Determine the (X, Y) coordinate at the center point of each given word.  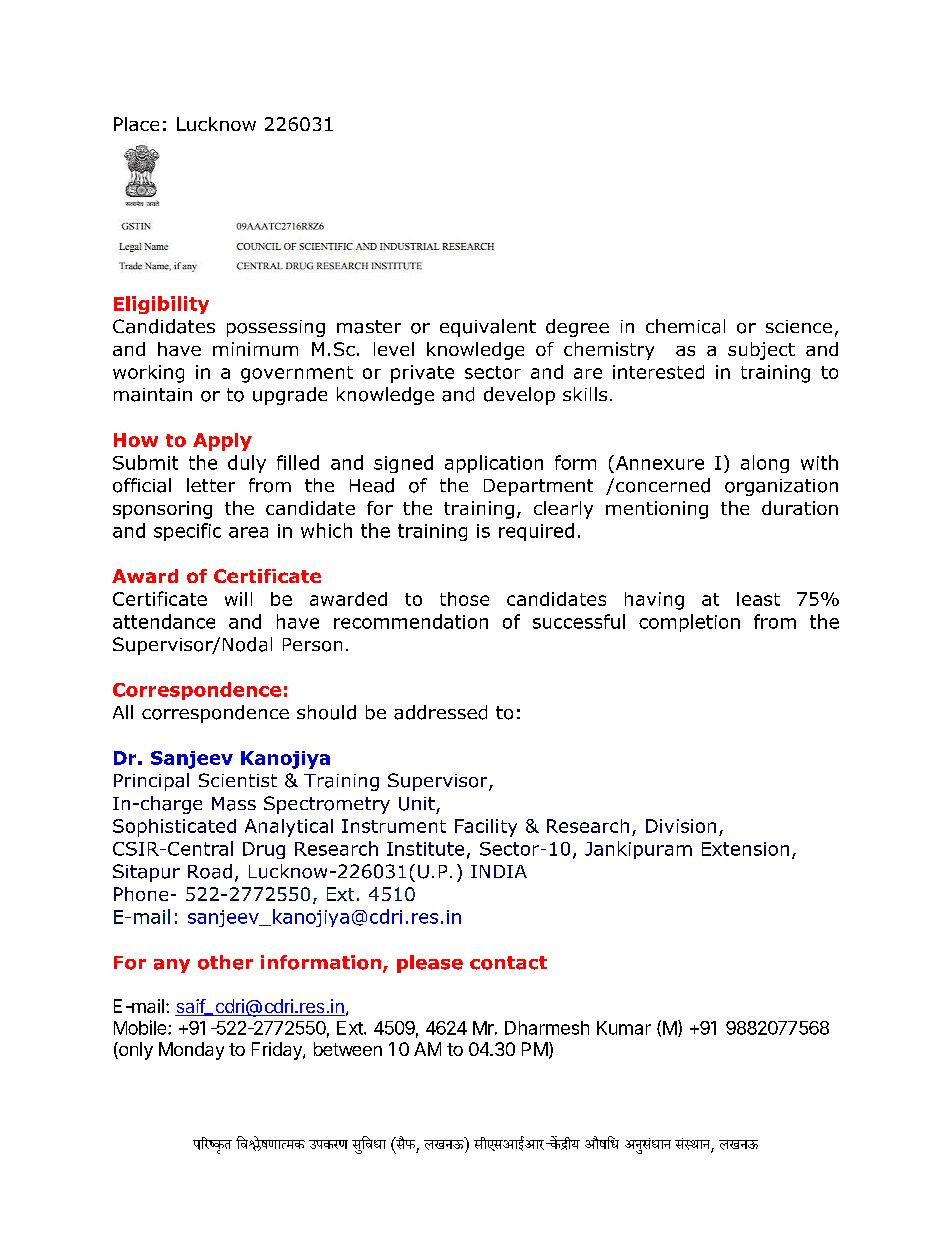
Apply (222, 442)
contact (508, 963)
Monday (191, 1051)
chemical (685, 326)
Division (681, 826)
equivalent (488, 328)
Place (136, 124)
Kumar (624, 1028)
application (494, 464)
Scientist (238, 780)
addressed (440, 712)
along (765, 464)
